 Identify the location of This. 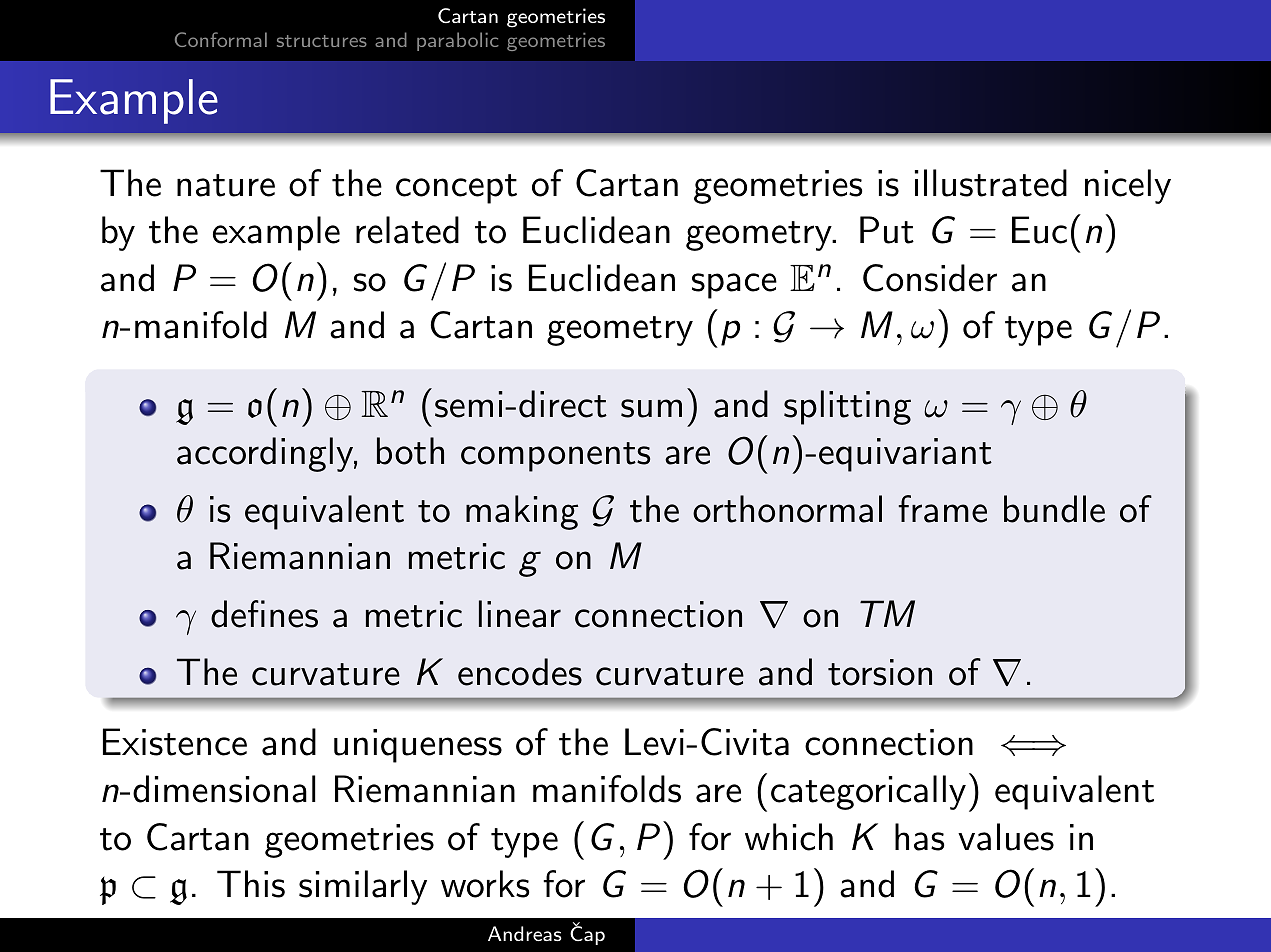
(251, 884).
